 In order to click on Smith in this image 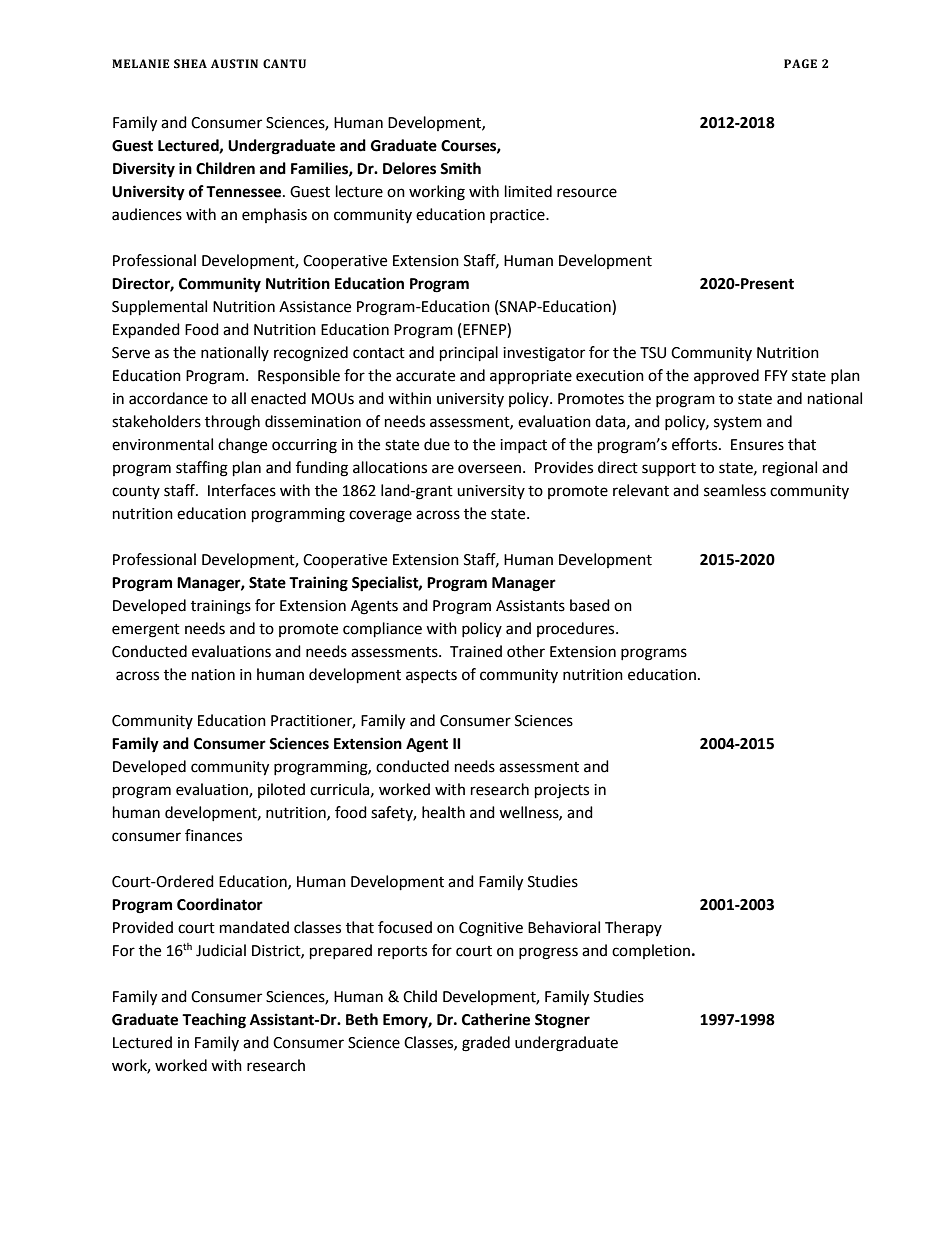, I will do `click(460, 168)`.
